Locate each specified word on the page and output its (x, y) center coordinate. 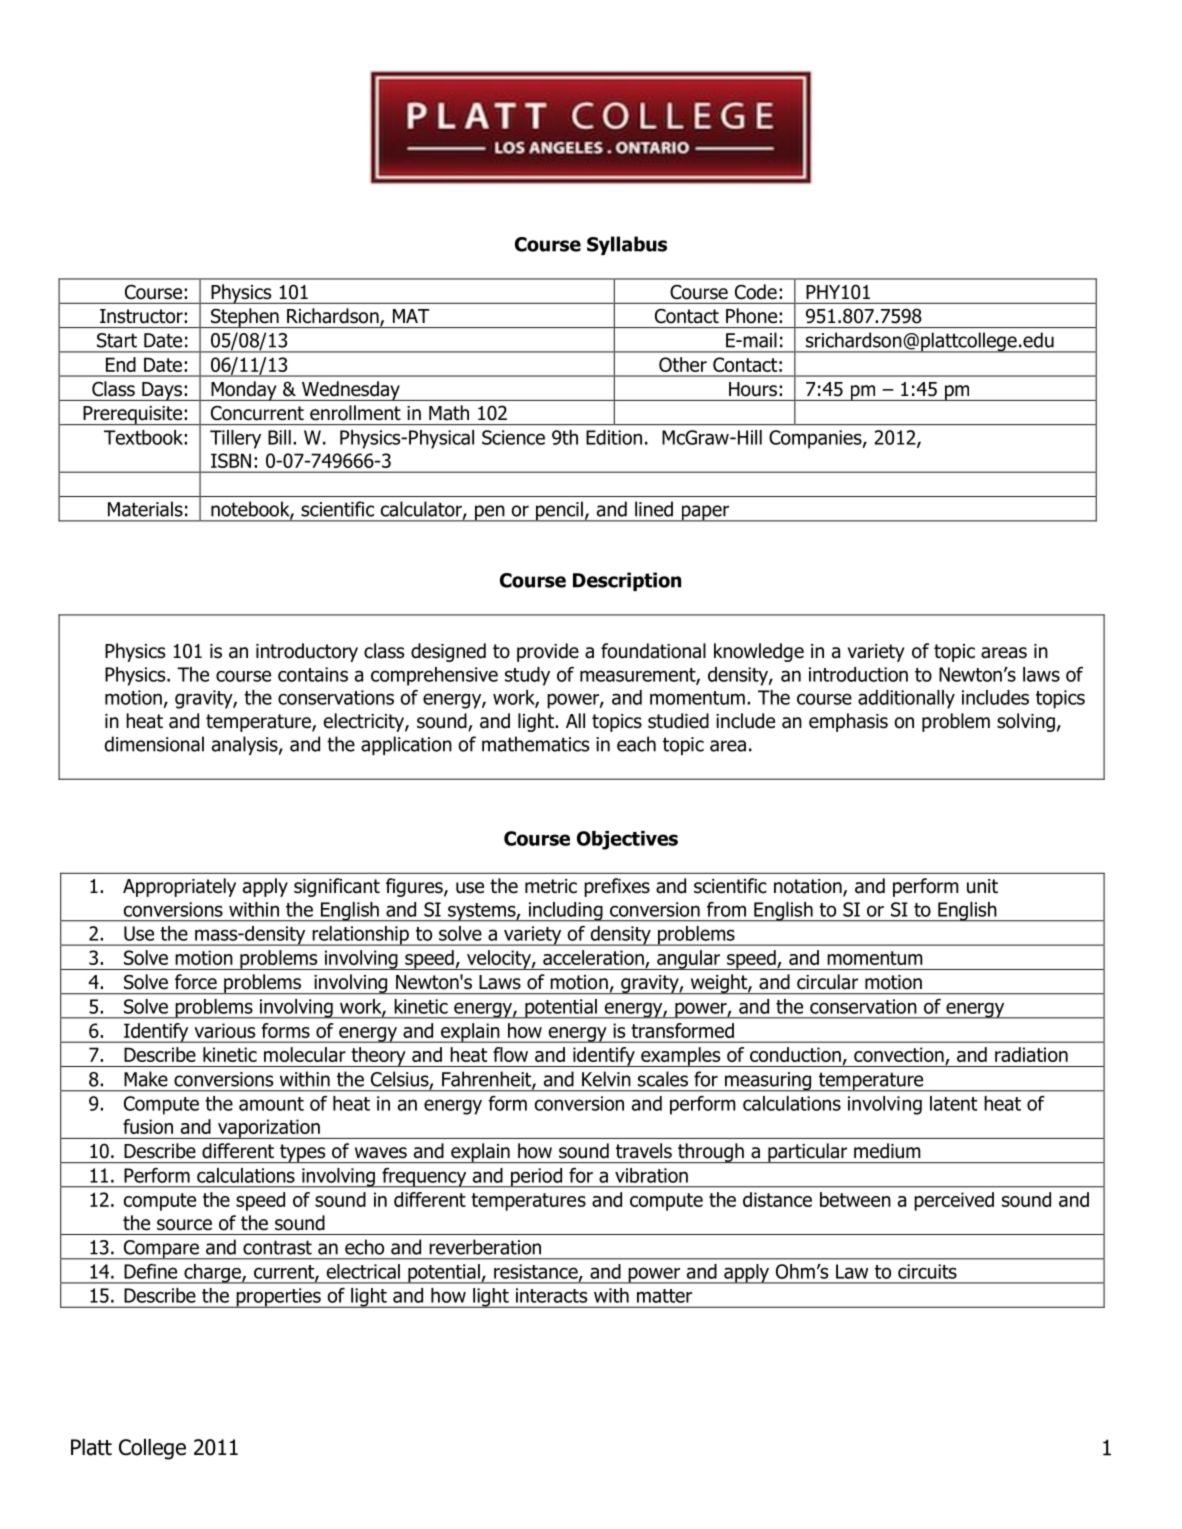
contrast (277, 1247)
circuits (927, 1271)
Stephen (245, 318)
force (196, 982)
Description (627, 581)
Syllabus (627, 245)
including (565, 912)
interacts (551, 1295)
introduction (858, 674)
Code (756, 291)
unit (982, 886)
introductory (307, 652)
